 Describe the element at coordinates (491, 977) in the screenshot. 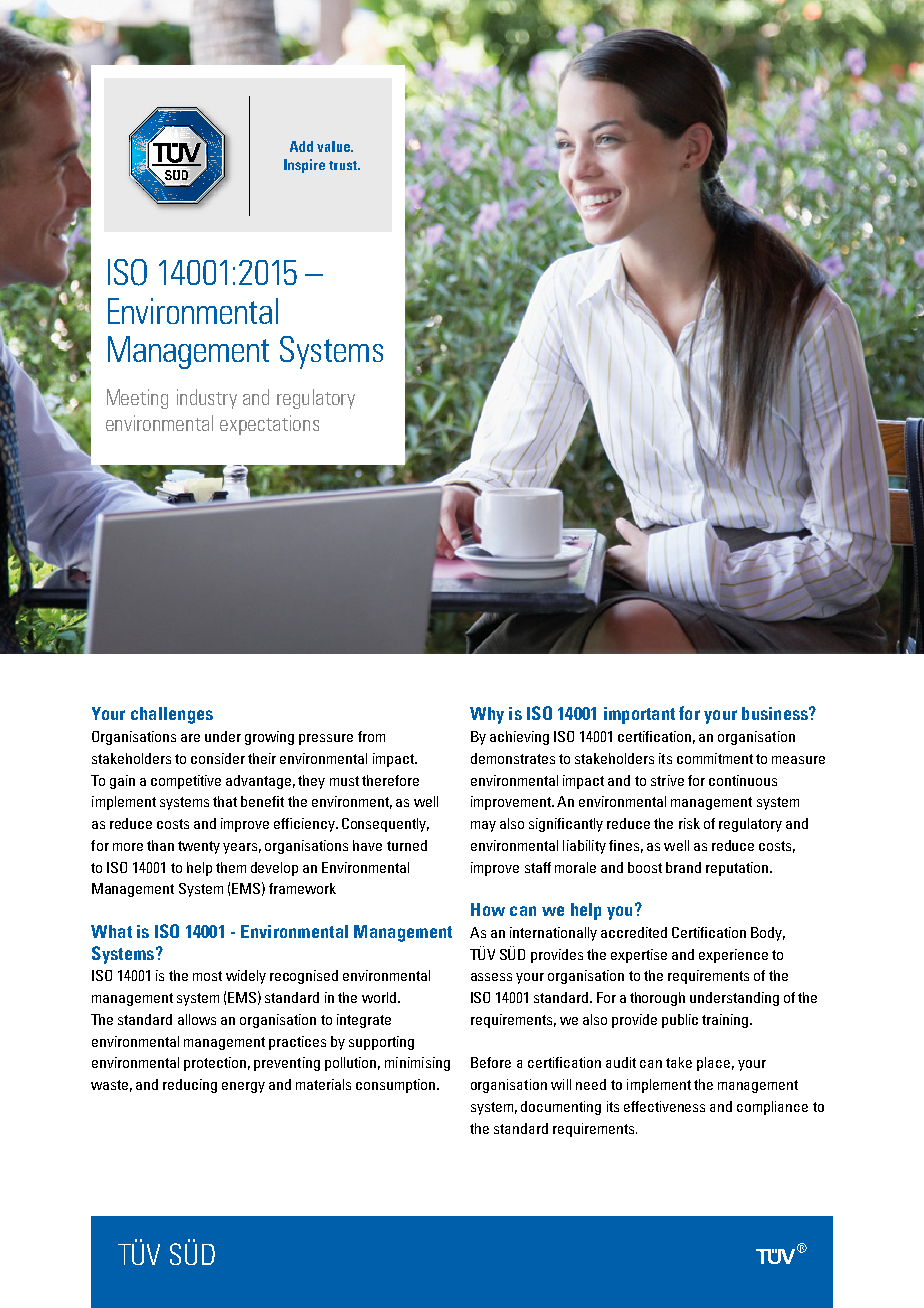

I see `assess` at that location.
